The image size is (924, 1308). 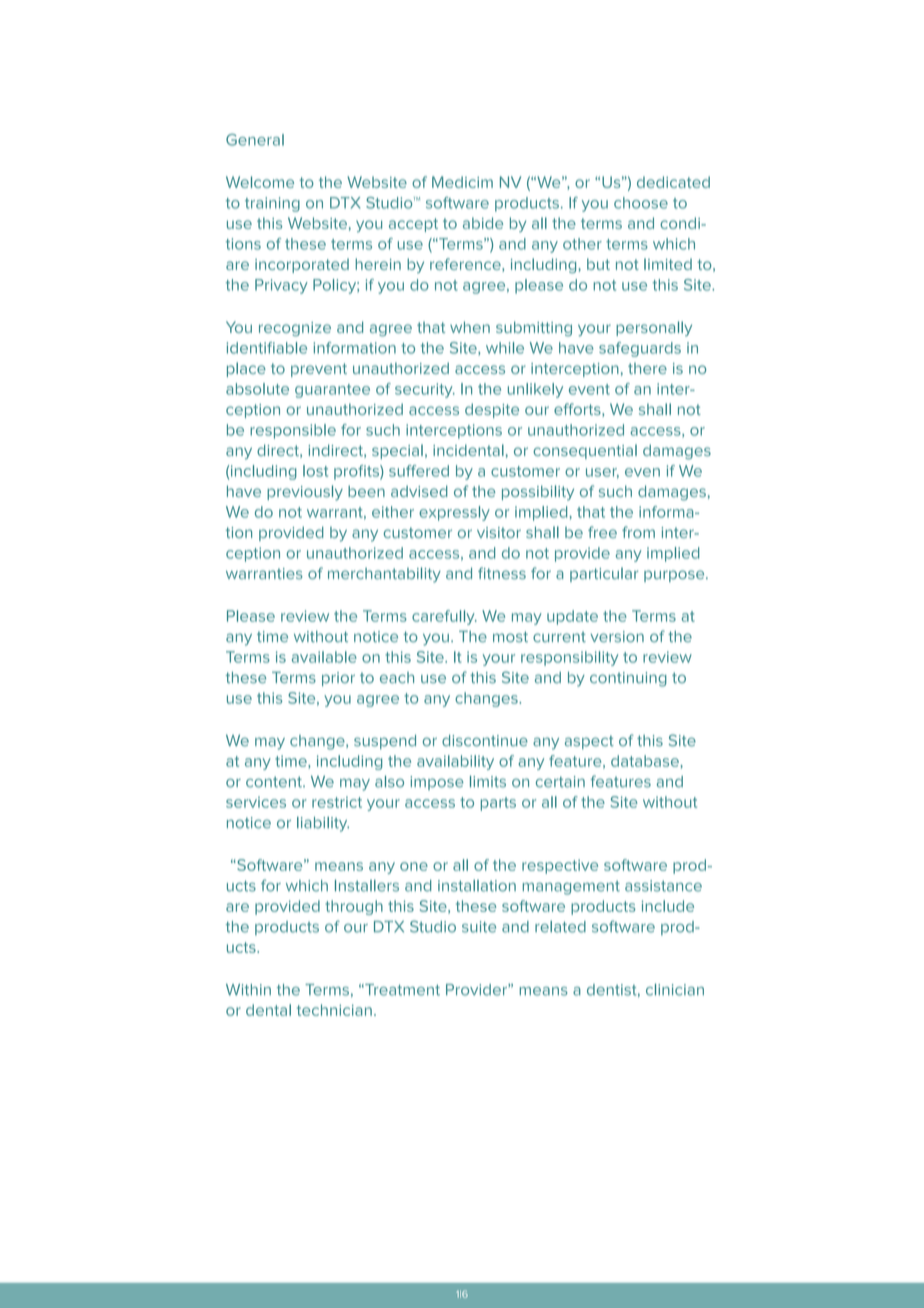 What do you see at coordinates (502, 573) in the document?
I see `fitness` at bounding box center [502, 573].
